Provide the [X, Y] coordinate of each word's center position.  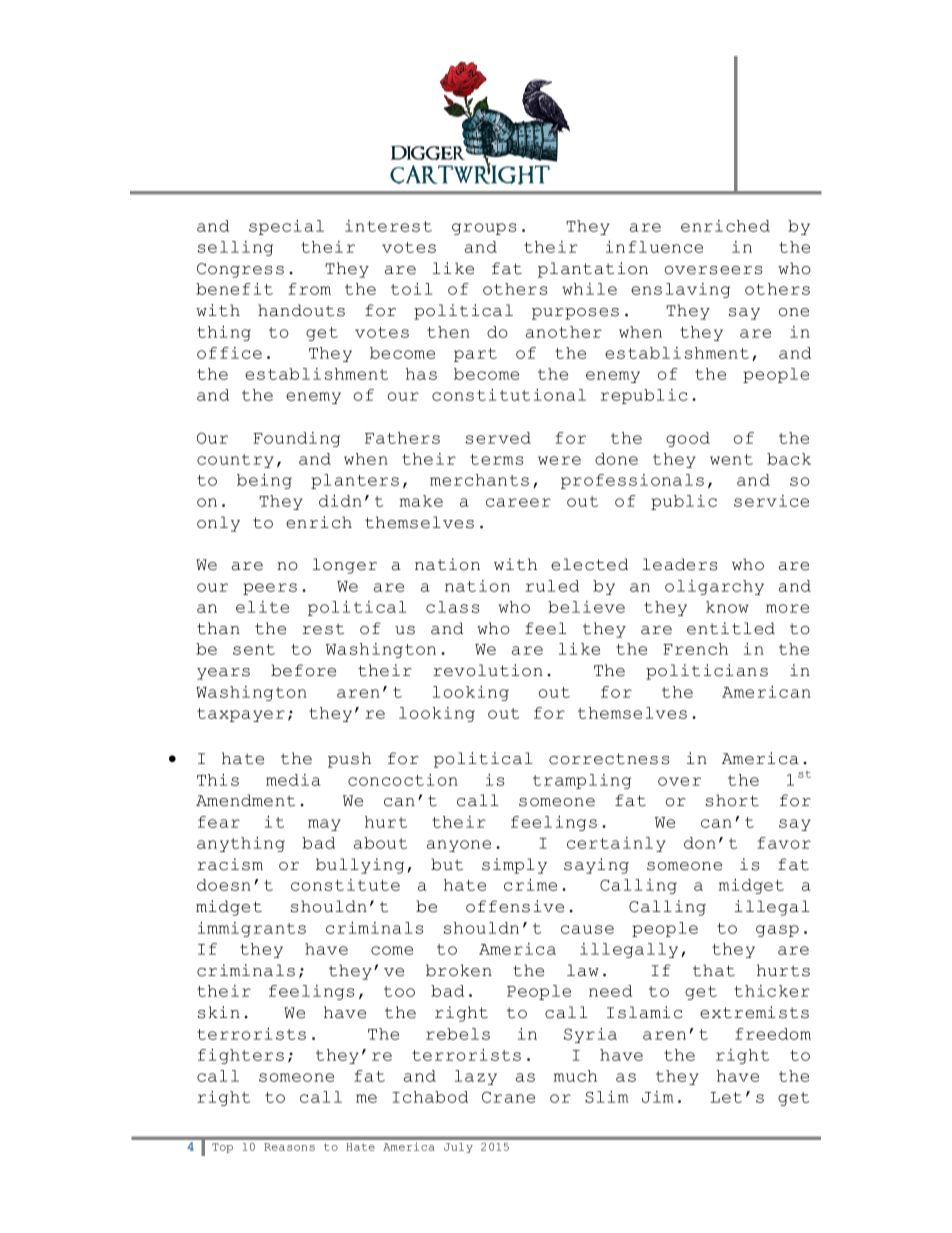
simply [514, 866]
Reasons [289, 1147]
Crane [508, 1097]
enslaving [680, 290]
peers [270, 589]
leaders [680, 564]
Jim [657, 1097]
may [324, 825]
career [518, 502]
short [732, 800]
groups [484, 229]
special [286, 227]
